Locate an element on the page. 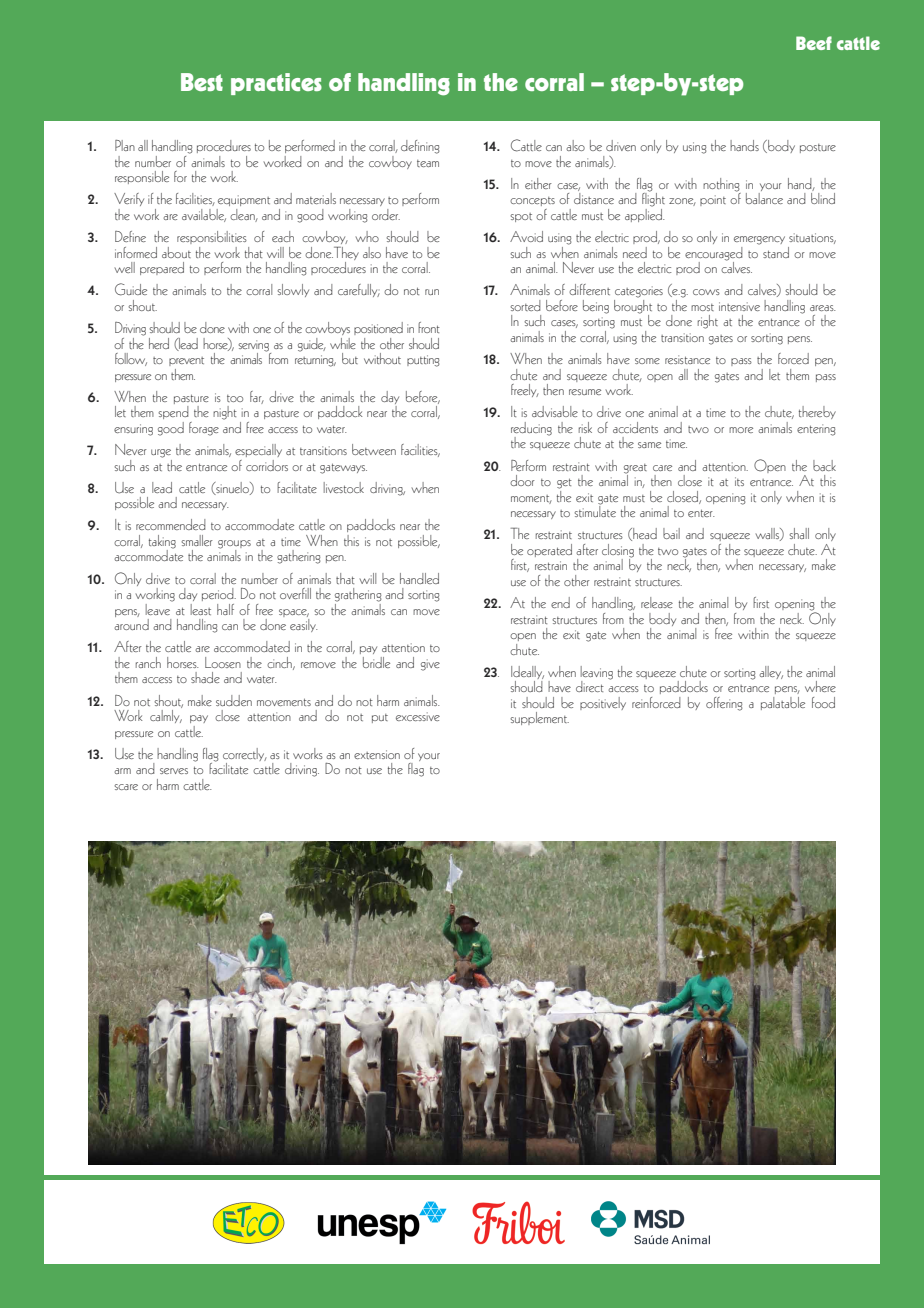  Best is located at coordinates (202, 82).
